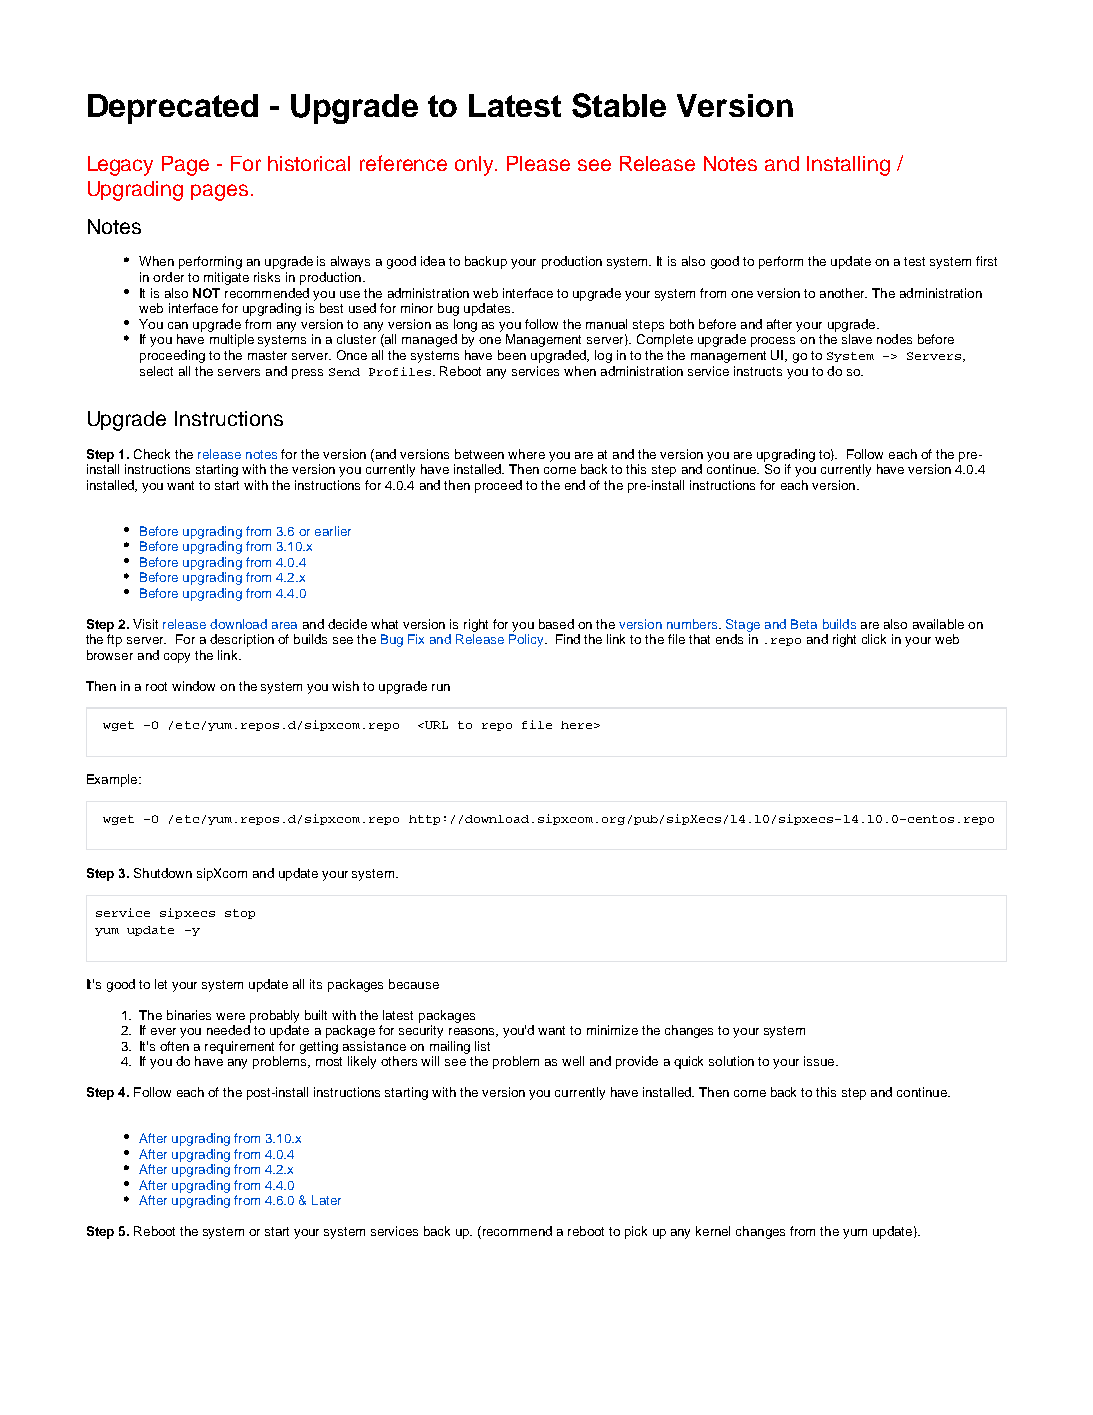  What do you see at coordinates (173, 109) in the document?
I see `Deprecated` at bounding box center [173, 109].
